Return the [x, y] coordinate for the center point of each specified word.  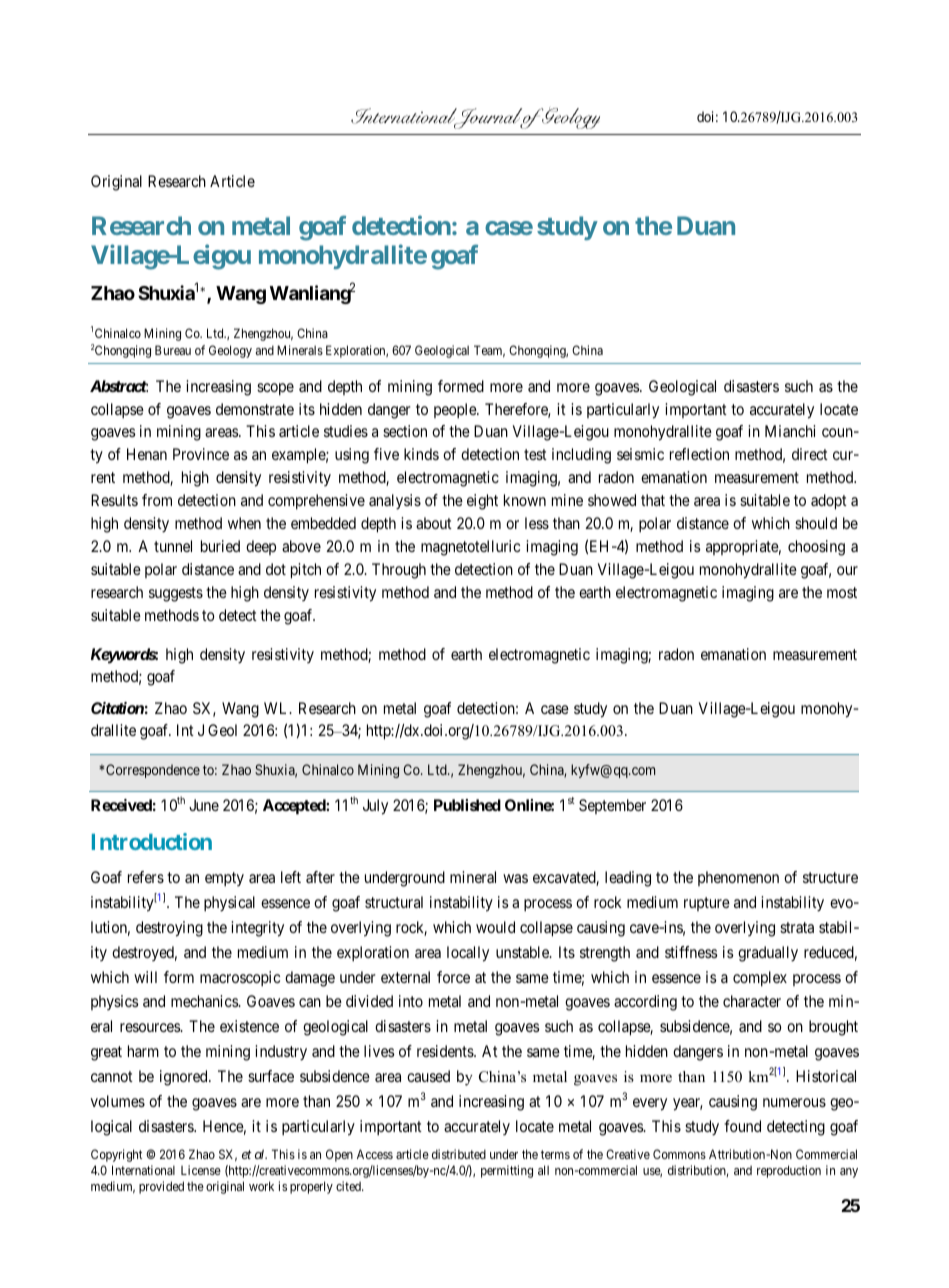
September [612, 806]
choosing [816, 548]
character [752, 1001]
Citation [117, 708]
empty [224, 879]
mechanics [205, 1001]
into [411, 1001]
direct [810, 454]
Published [467, 805]
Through [399, 571]
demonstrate [255, 409]
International [143, 1170]
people [456, 411]
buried [220, 546]
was [515, 878]
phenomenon [738, 878]
